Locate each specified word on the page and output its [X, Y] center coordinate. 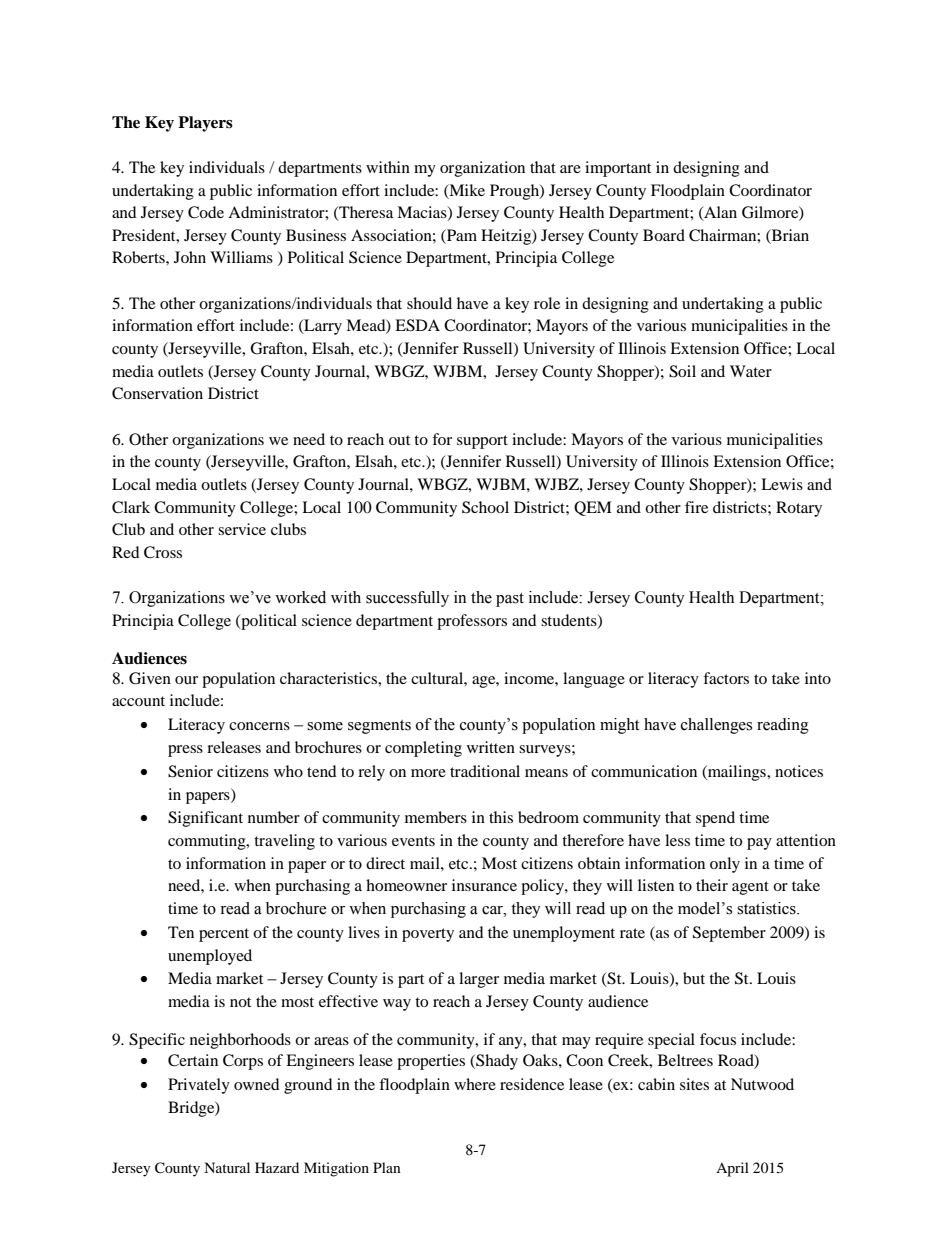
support [482, 442]
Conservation [157, 393]
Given [150, 678]
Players [205, 124]
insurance [484, 885]
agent [750, 888]
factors [726, 678]
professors [472, 622]
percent [224, 935]
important [618, 169]
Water [751, 371]
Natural [227, 1167]
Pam [461, 235]
